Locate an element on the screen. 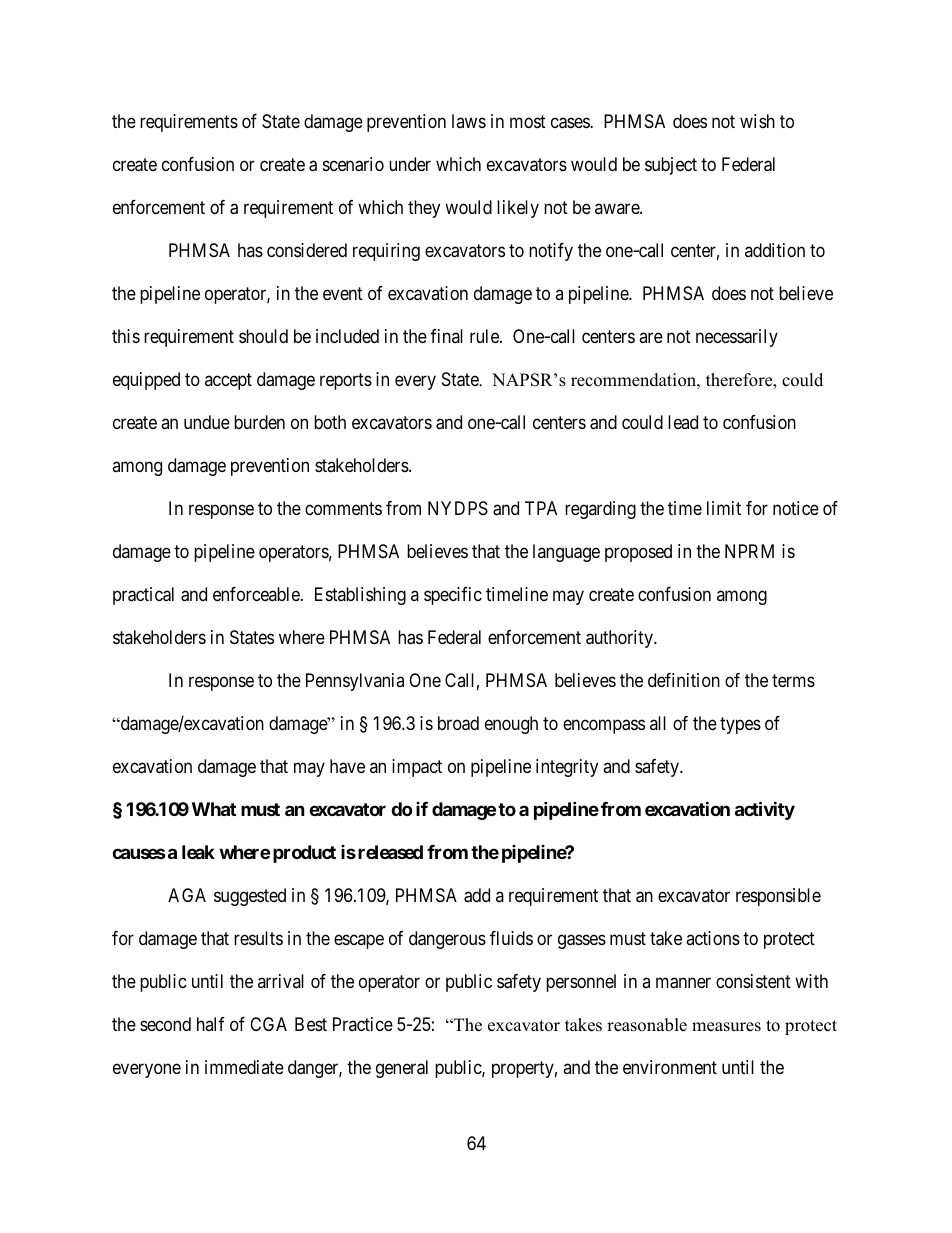 This screenshot has height=1233, width=952. specific is located at coordinates (453, 596).
